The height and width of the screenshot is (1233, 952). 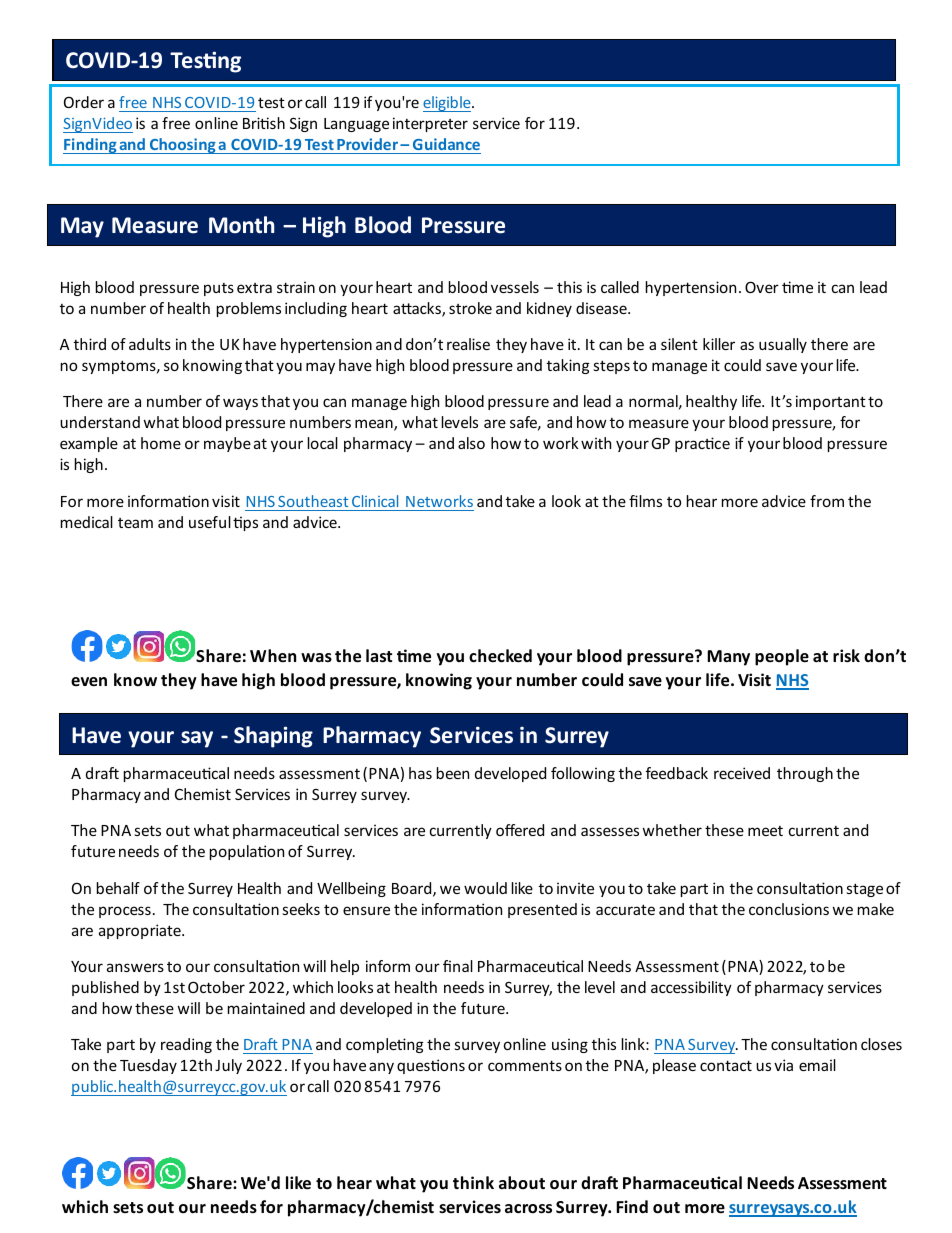 What do you see at coordinates (148, 1066) in the screenshot?
I see `Tuesday` at bounding box center [148, 1066].
